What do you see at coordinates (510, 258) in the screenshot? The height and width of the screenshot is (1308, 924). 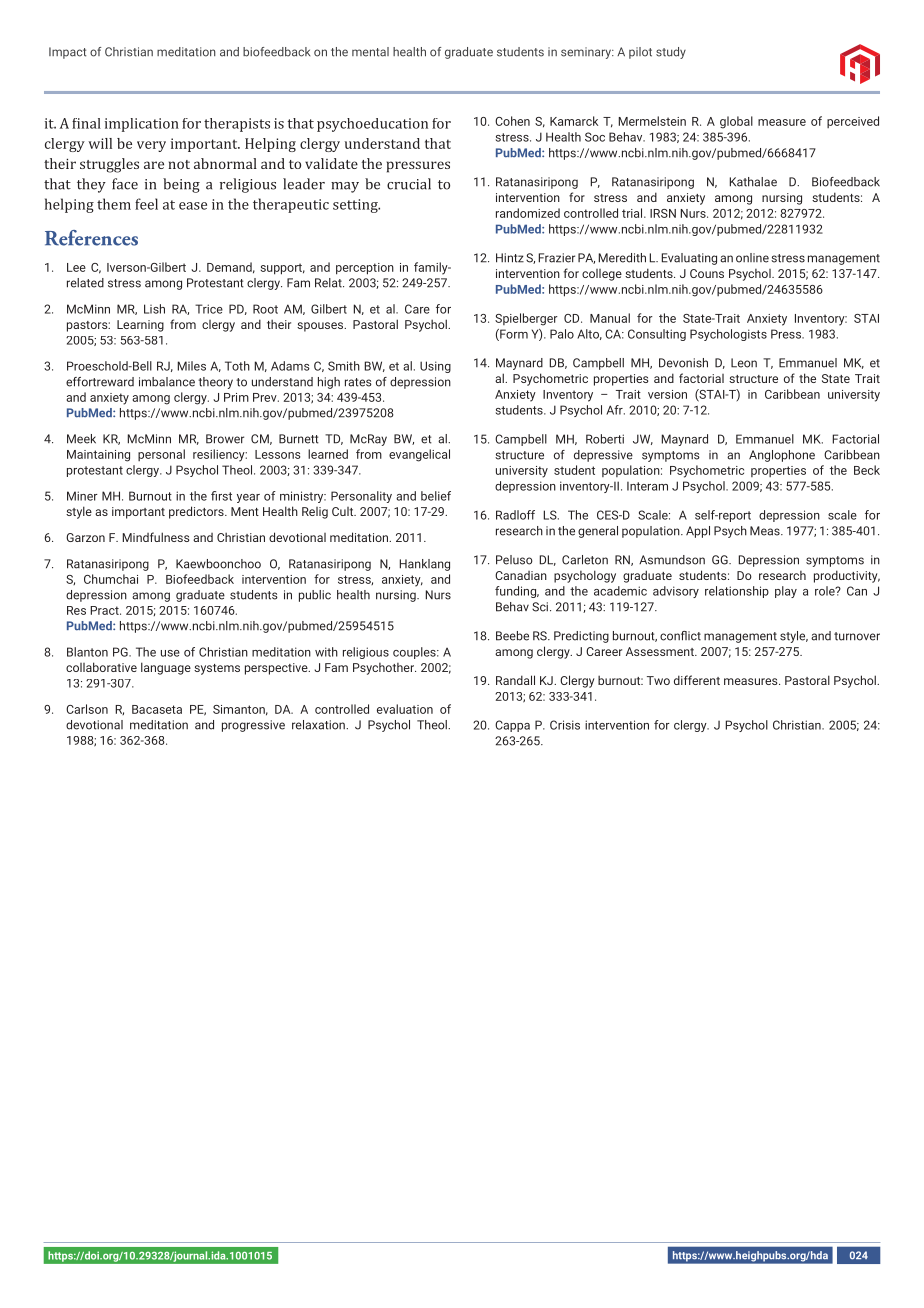 I see `Hintz` at bounding box center [510, 258].
